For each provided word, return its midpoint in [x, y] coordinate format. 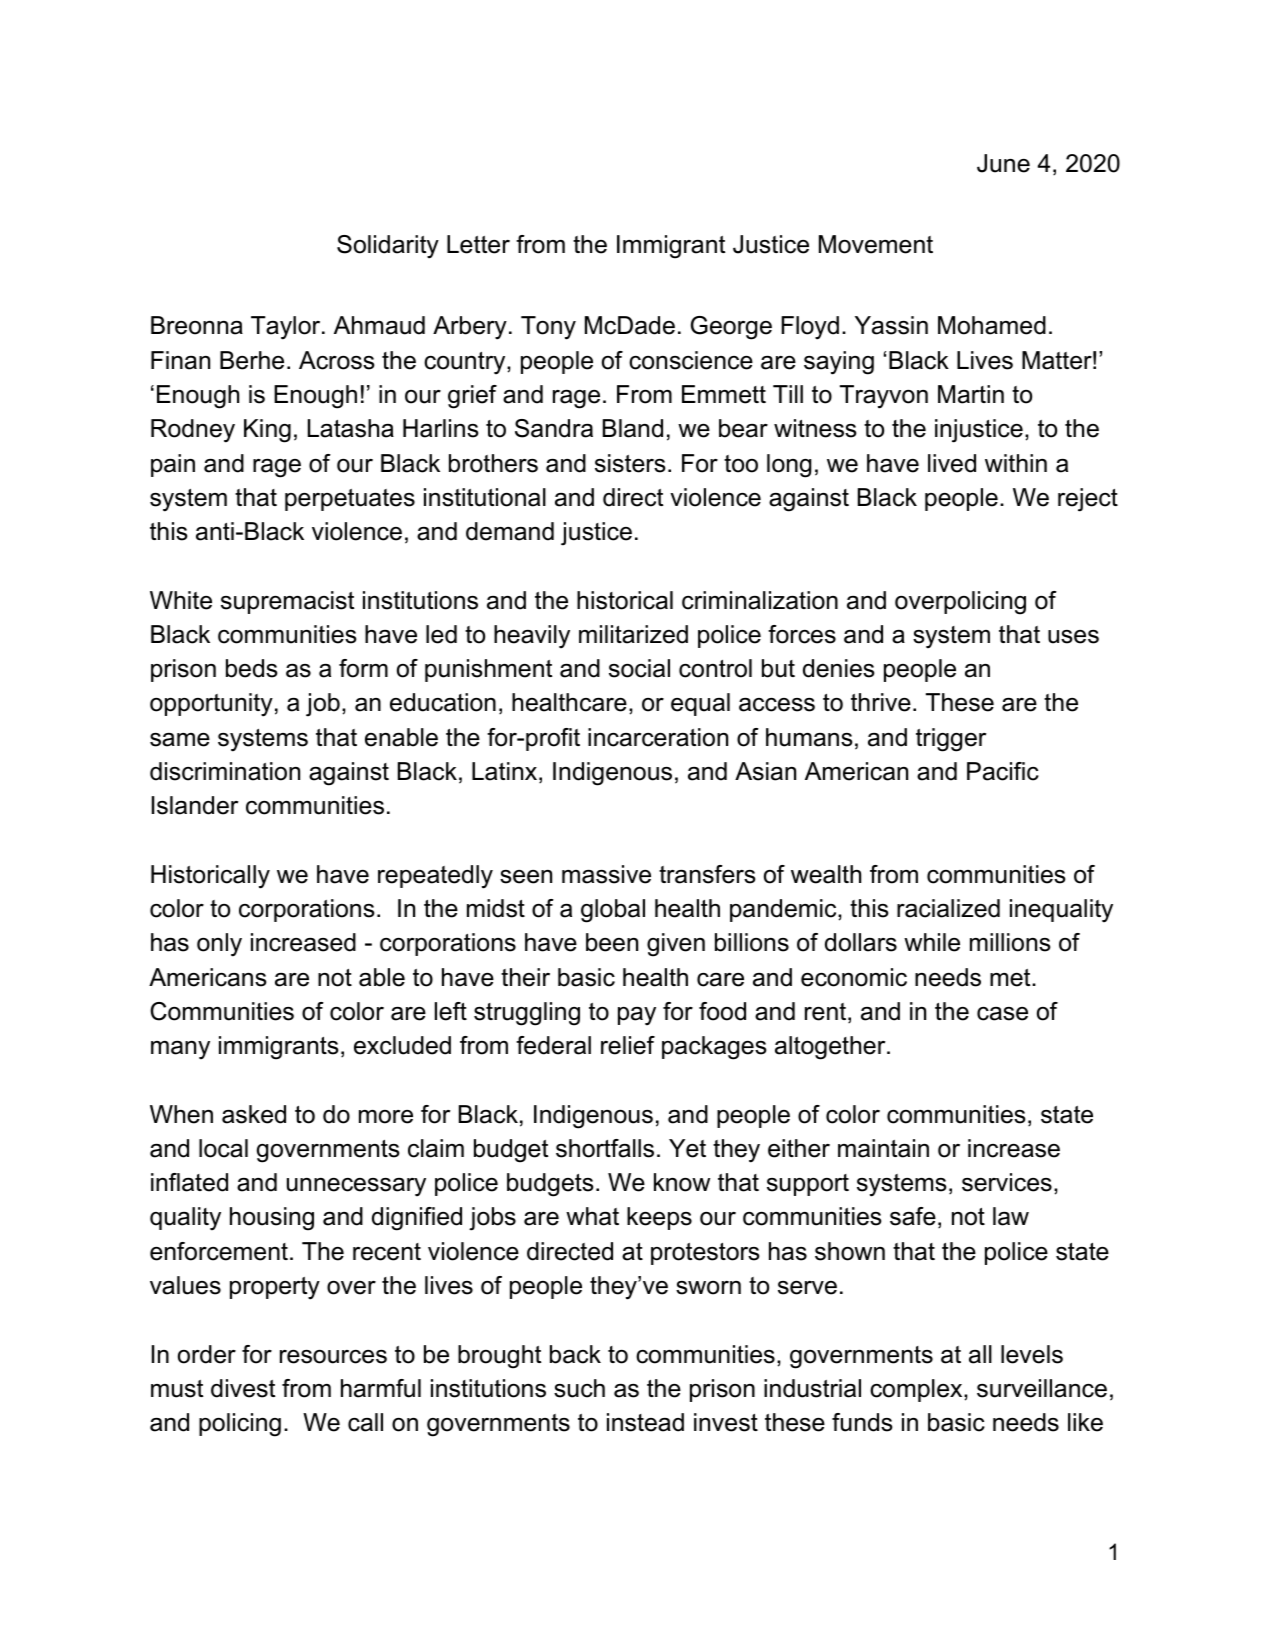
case [1002, 1014]
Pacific [1003, 771]
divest [243, 1388]
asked [254, 1114]
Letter [478, 244]
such [579, 1388]
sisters [630, 463]
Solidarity [388, 247]
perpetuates [350, 500]
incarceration [658, 737]
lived [952, 463]
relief [628, 1045]
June [1003, 163]
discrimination [225, 771]
